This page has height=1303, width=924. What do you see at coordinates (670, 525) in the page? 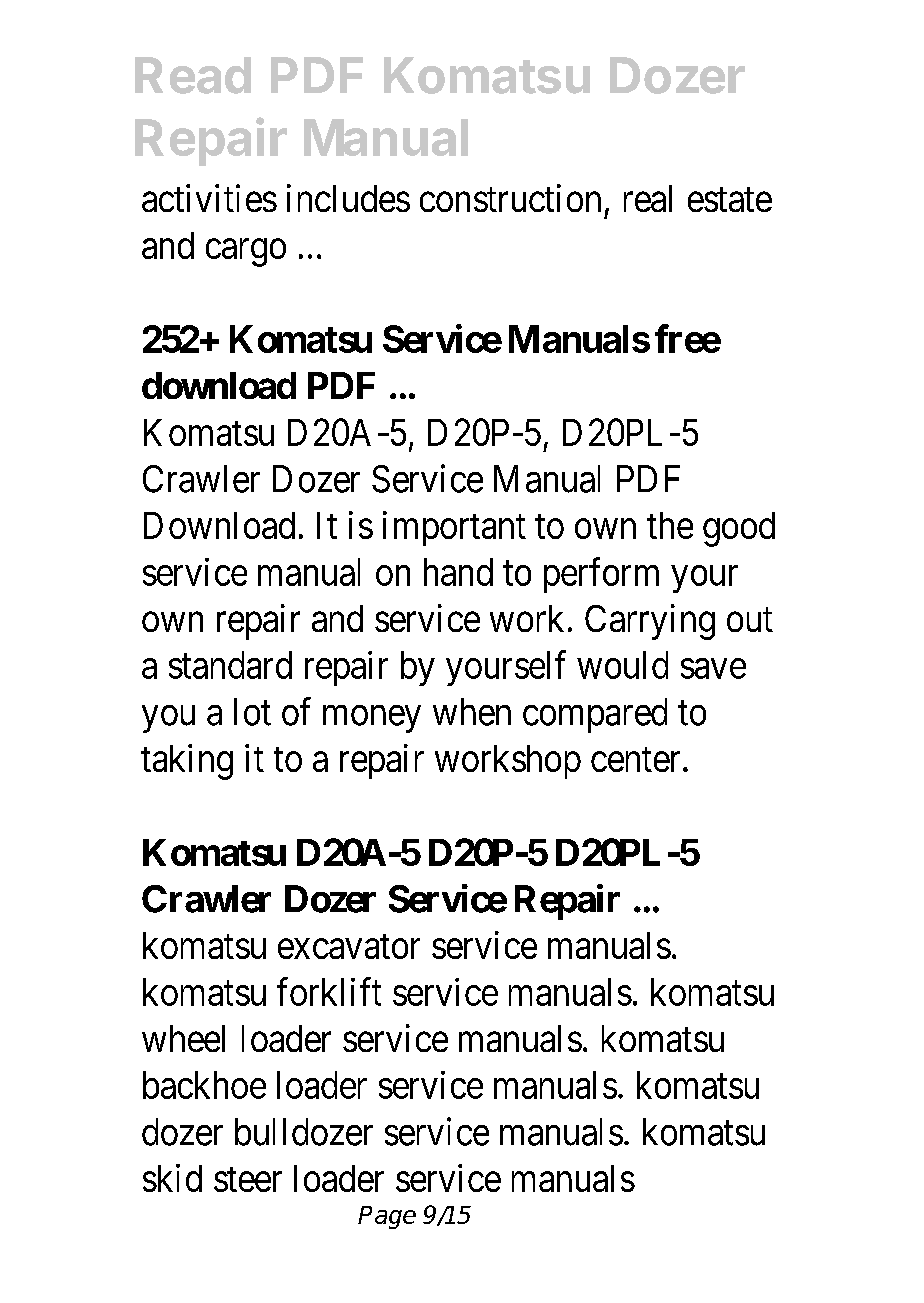
I see `the` at bounding box center [670, 525].
